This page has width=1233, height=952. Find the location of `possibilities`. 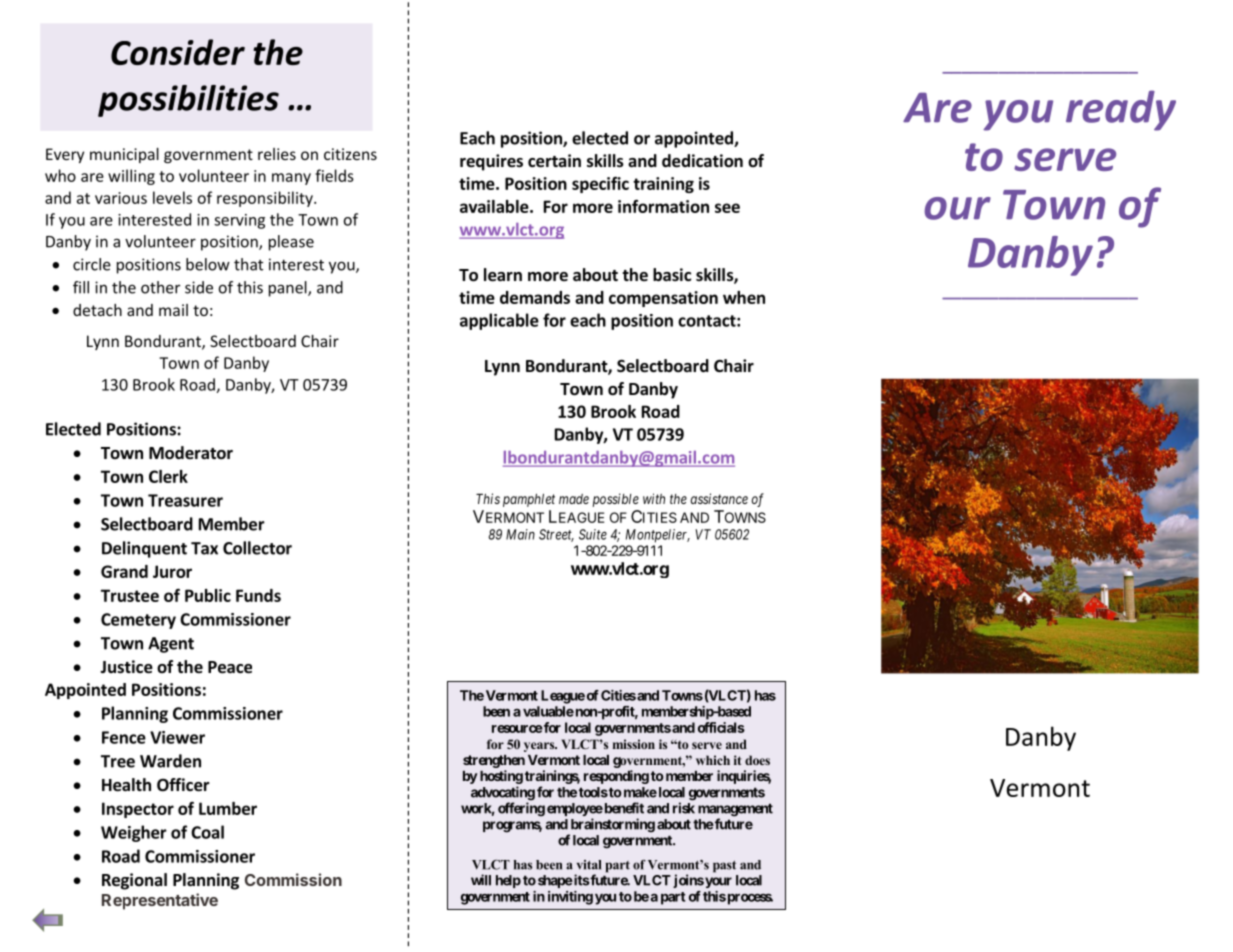

possibilities is located at coordinates (188, 101).
